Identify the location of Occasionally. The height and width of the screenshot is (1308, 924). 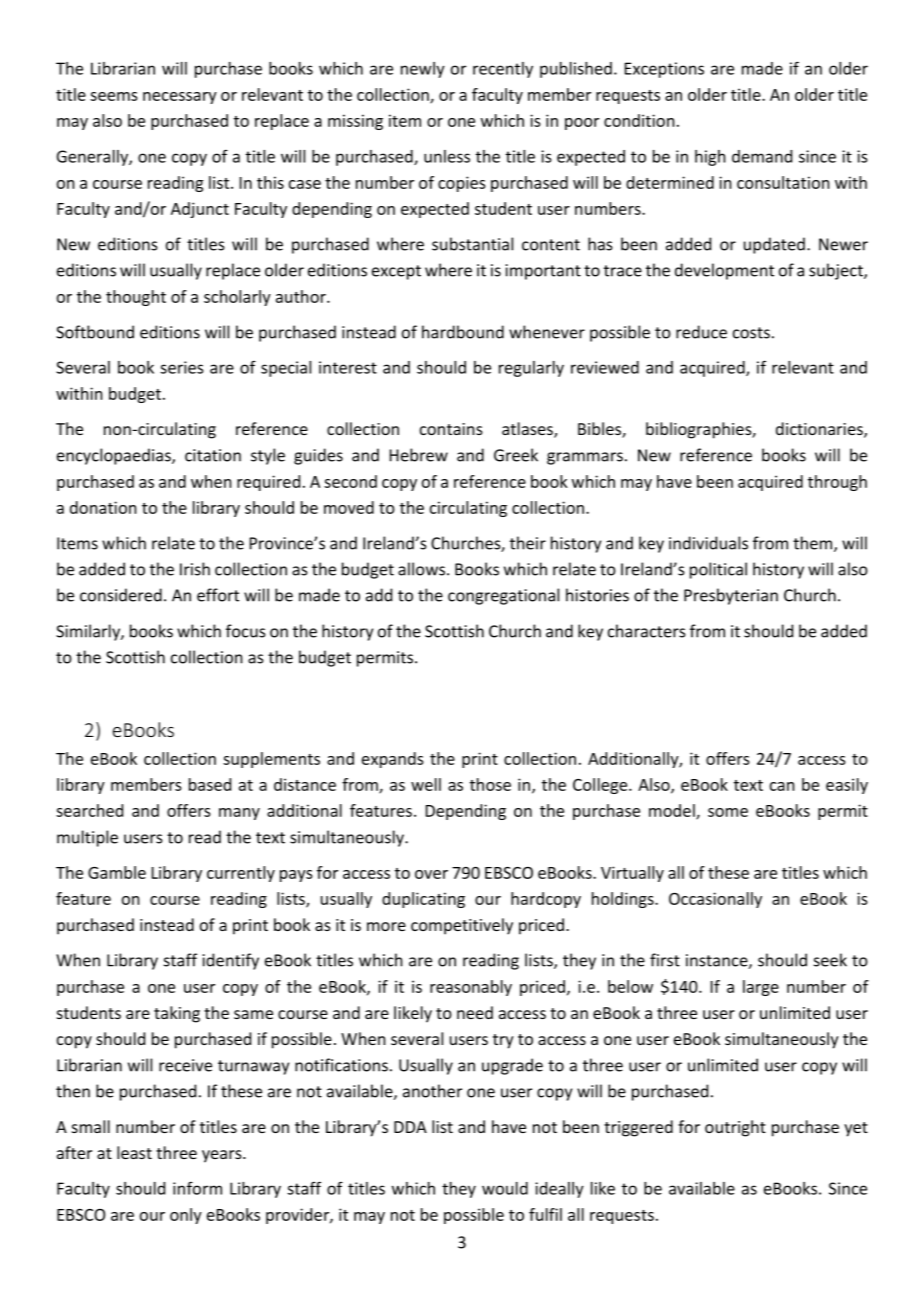
(715, 900).
